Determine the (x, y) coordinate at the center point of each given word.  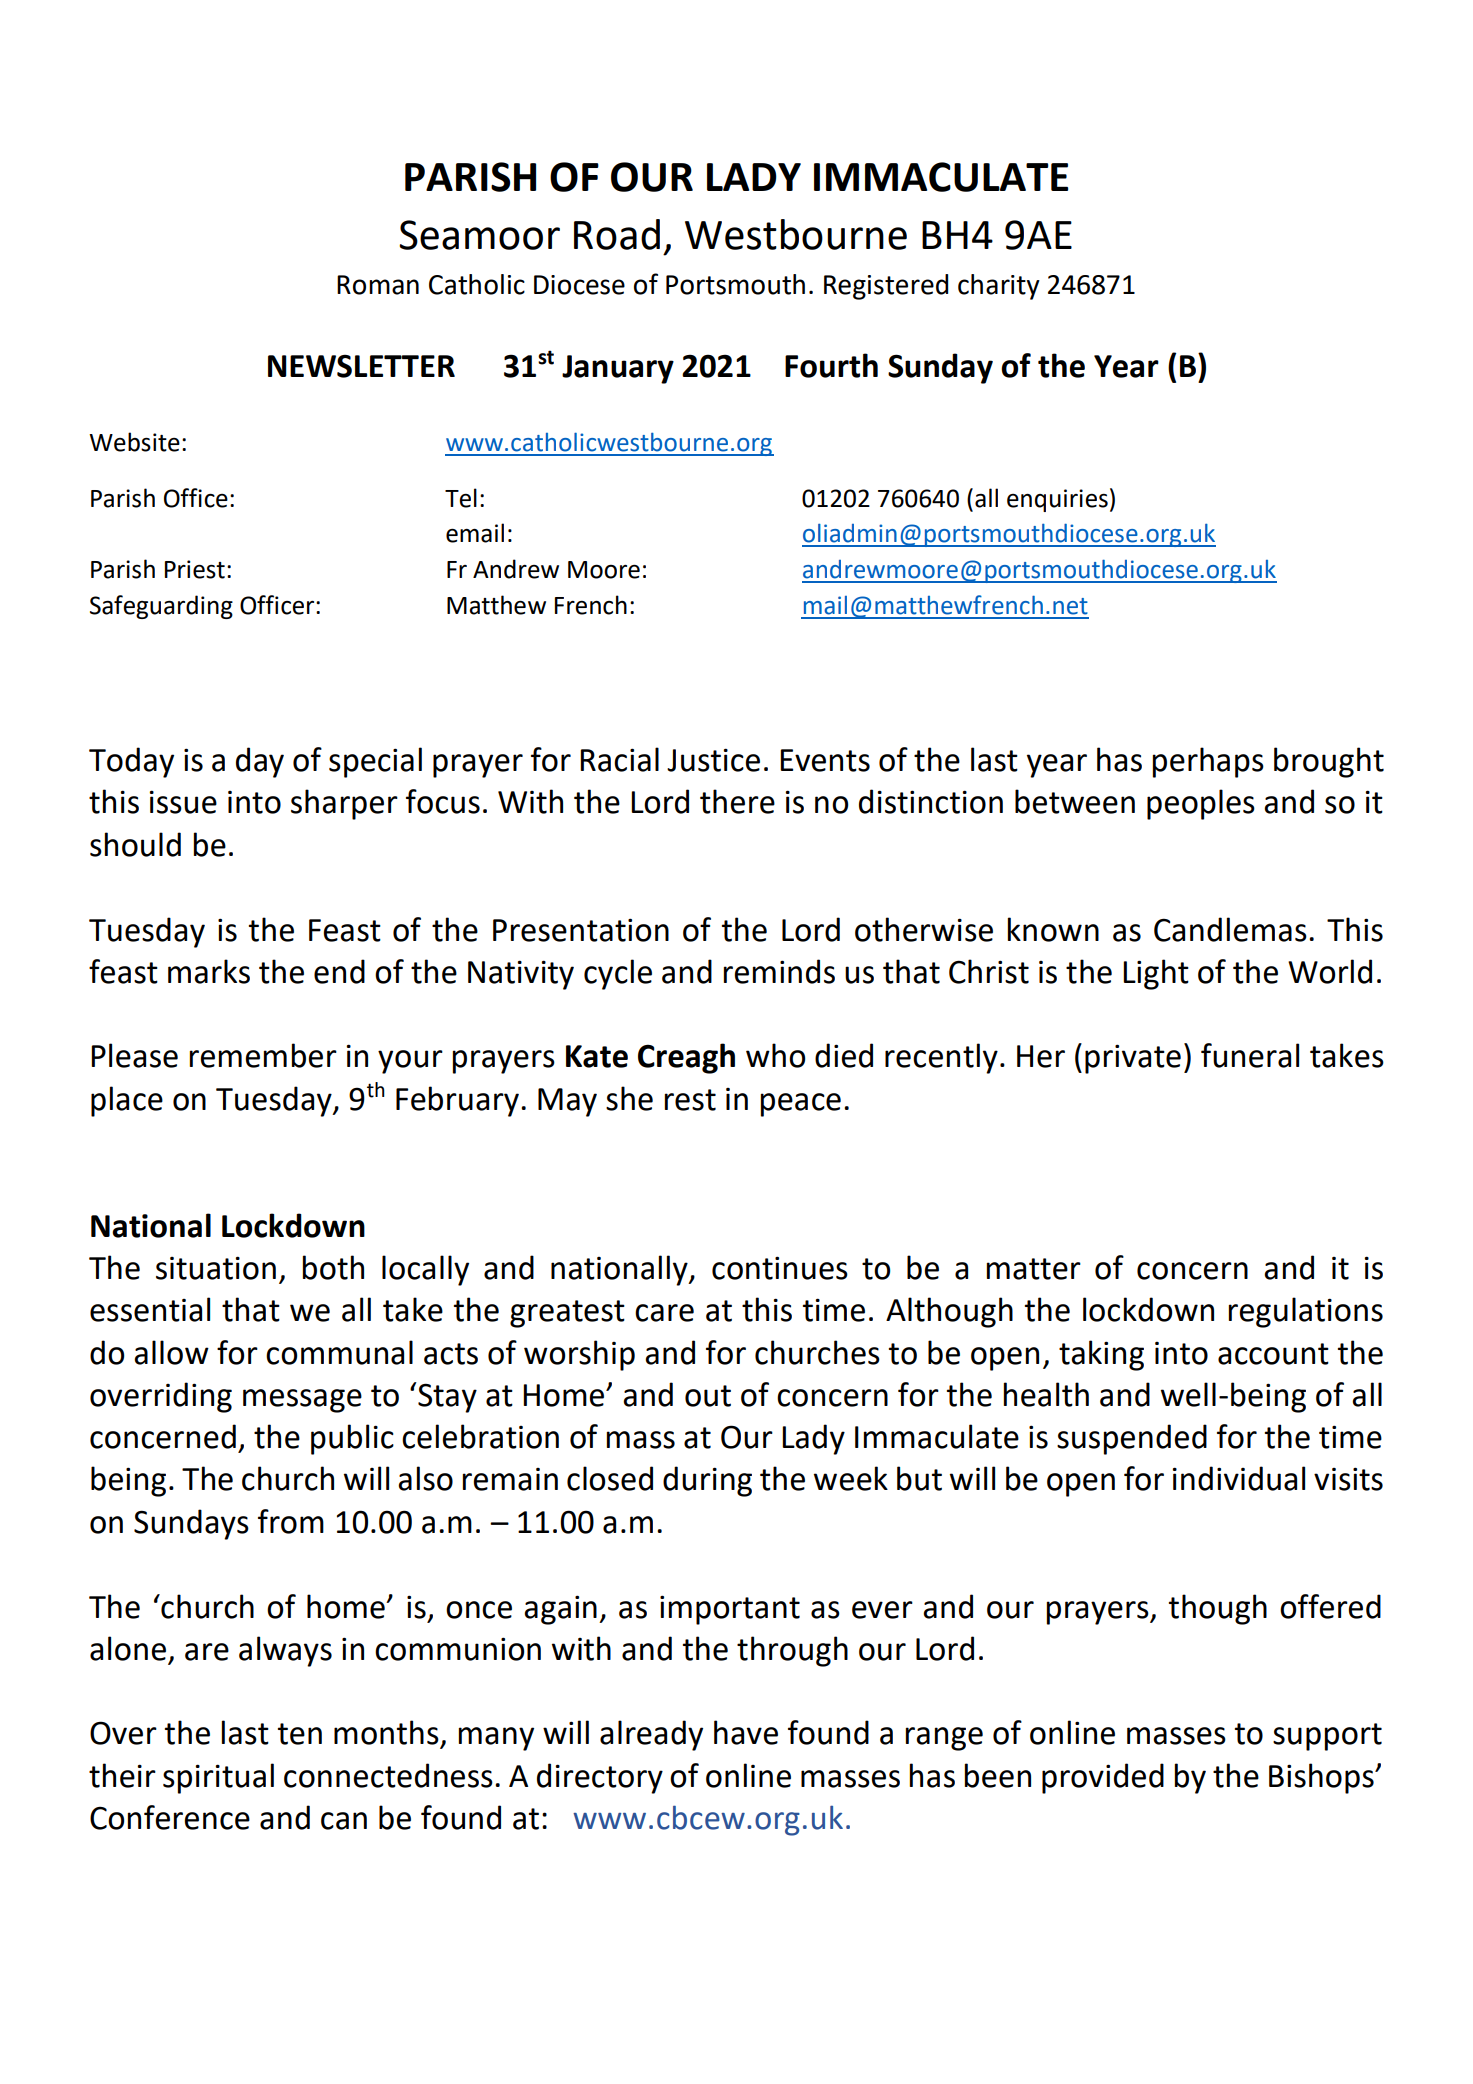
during (707, 1481)
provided (1103, 1778)
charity (999, 287)
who (775, 1055)
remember (263, 1055)
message (302, 1401)
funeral (1250, 1055)
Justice (713, 760)
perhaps (1208, 762)
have (746, 1732)
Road (617, 234)
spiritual (218, 1778)
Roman (378, 285)
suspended (1132, 1439)
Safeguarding (161, 607)
